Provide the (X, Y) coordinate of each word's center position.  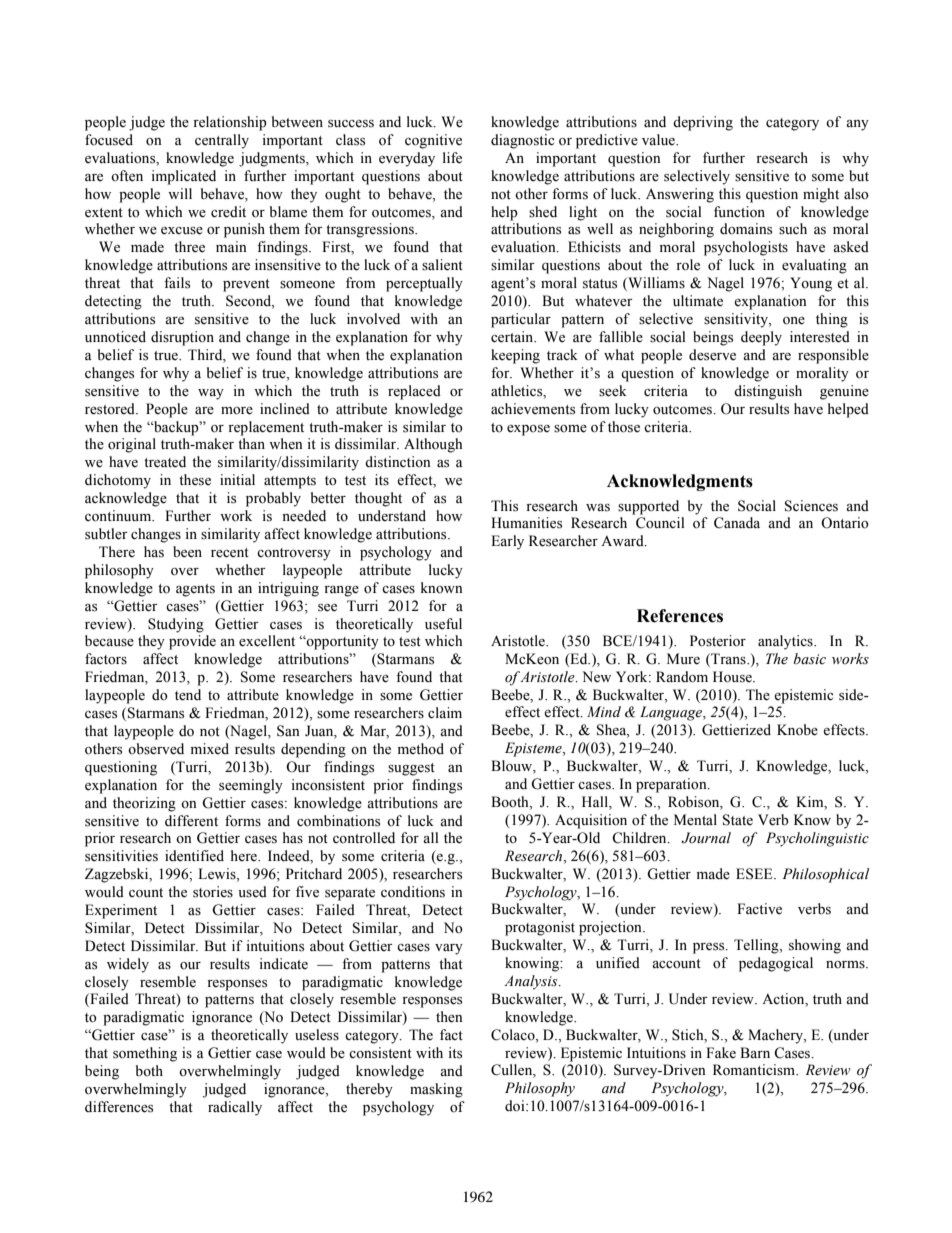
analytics (786, 642)
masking (436, 1090)
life (452, 158)
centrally (222, 141)
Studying (176, 625)
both (149, 1070)
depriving (703, 123)
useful (443, 624)
